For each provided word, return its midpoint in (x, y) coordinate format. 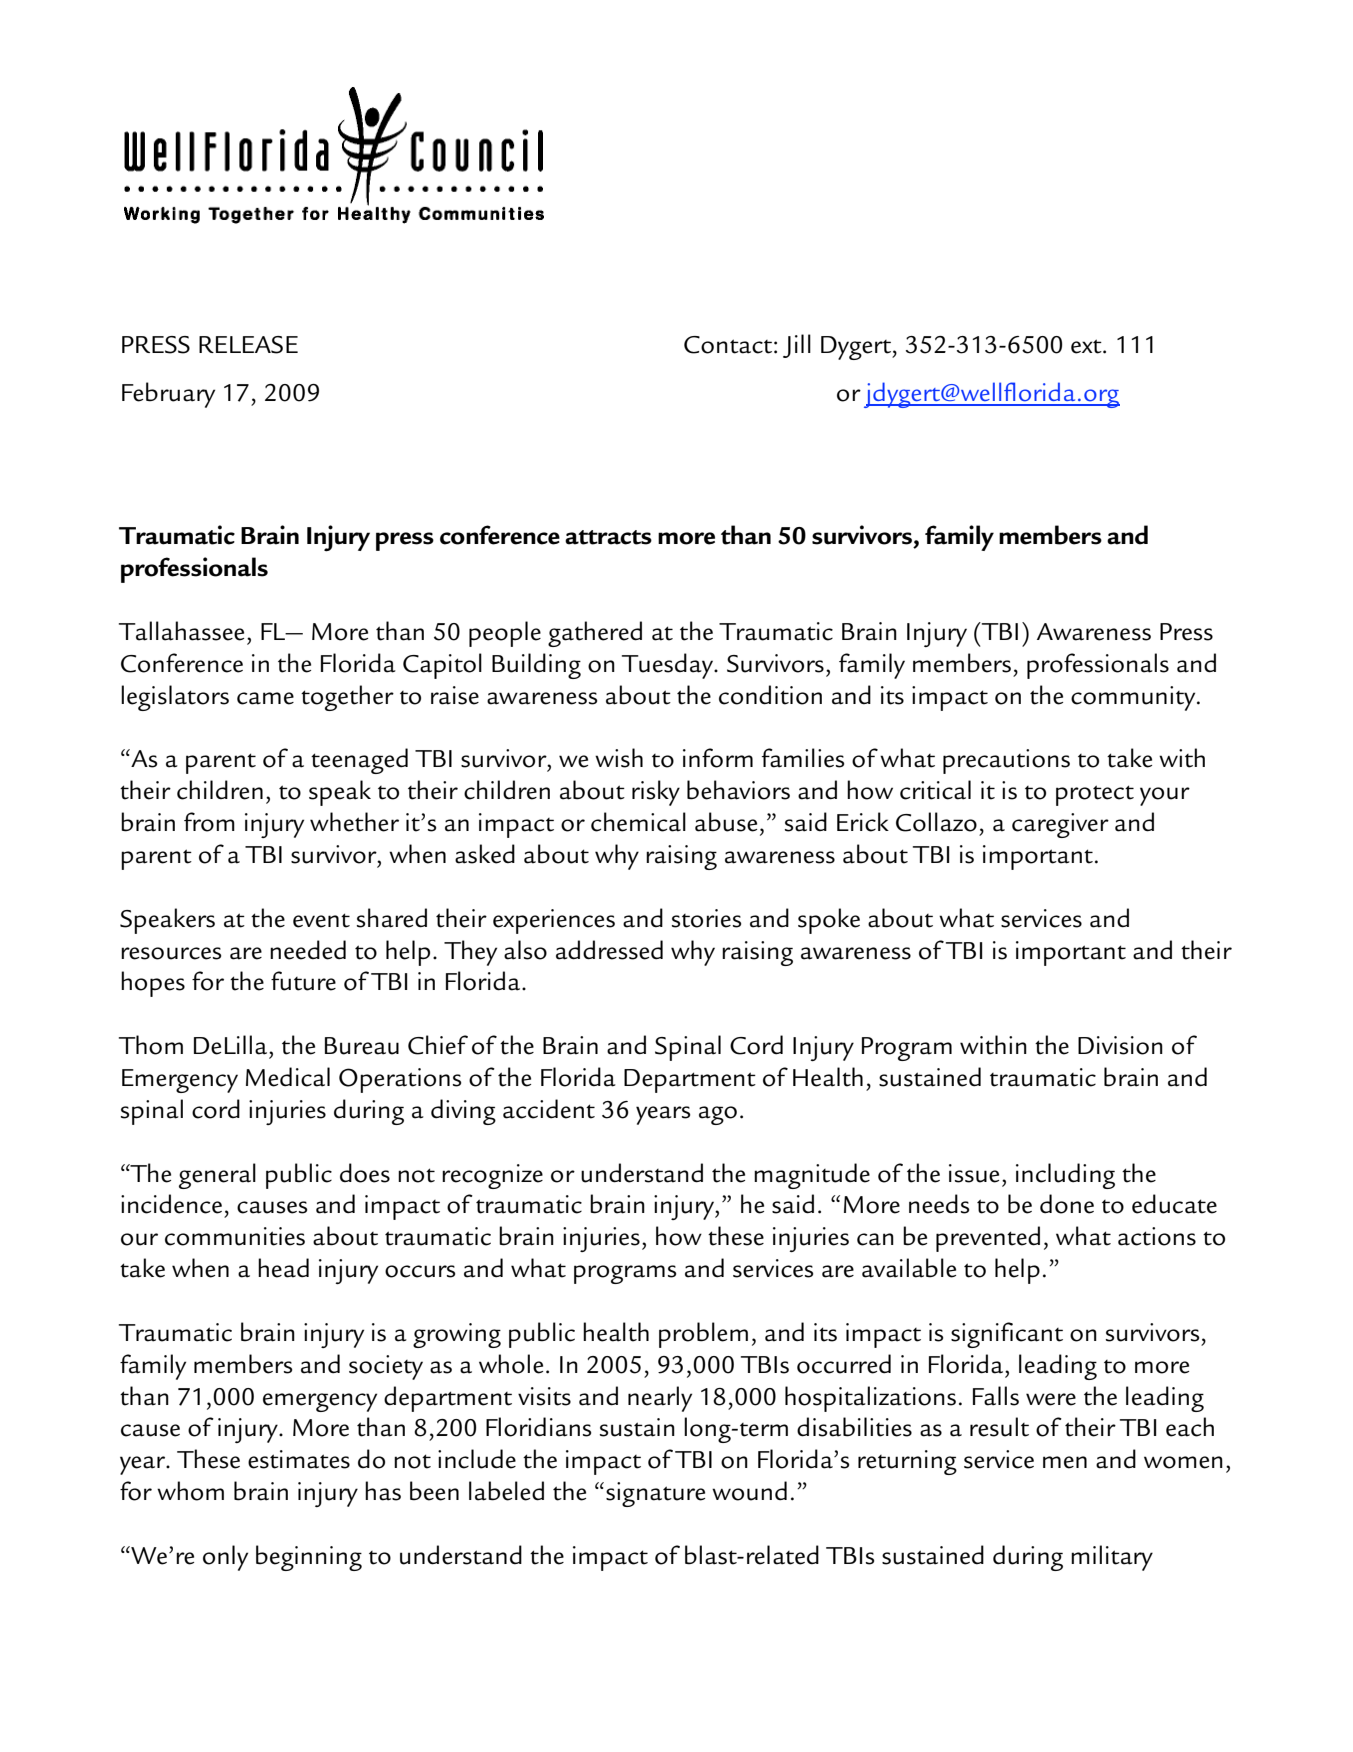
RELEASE (248, 345)
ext (1087, 346)
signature (655, 1494)
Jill (797, 346)
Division (1120, 1045)
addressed (609, 950)
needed (308, 950)
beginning (309, 1558)
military (1112, 1558)
